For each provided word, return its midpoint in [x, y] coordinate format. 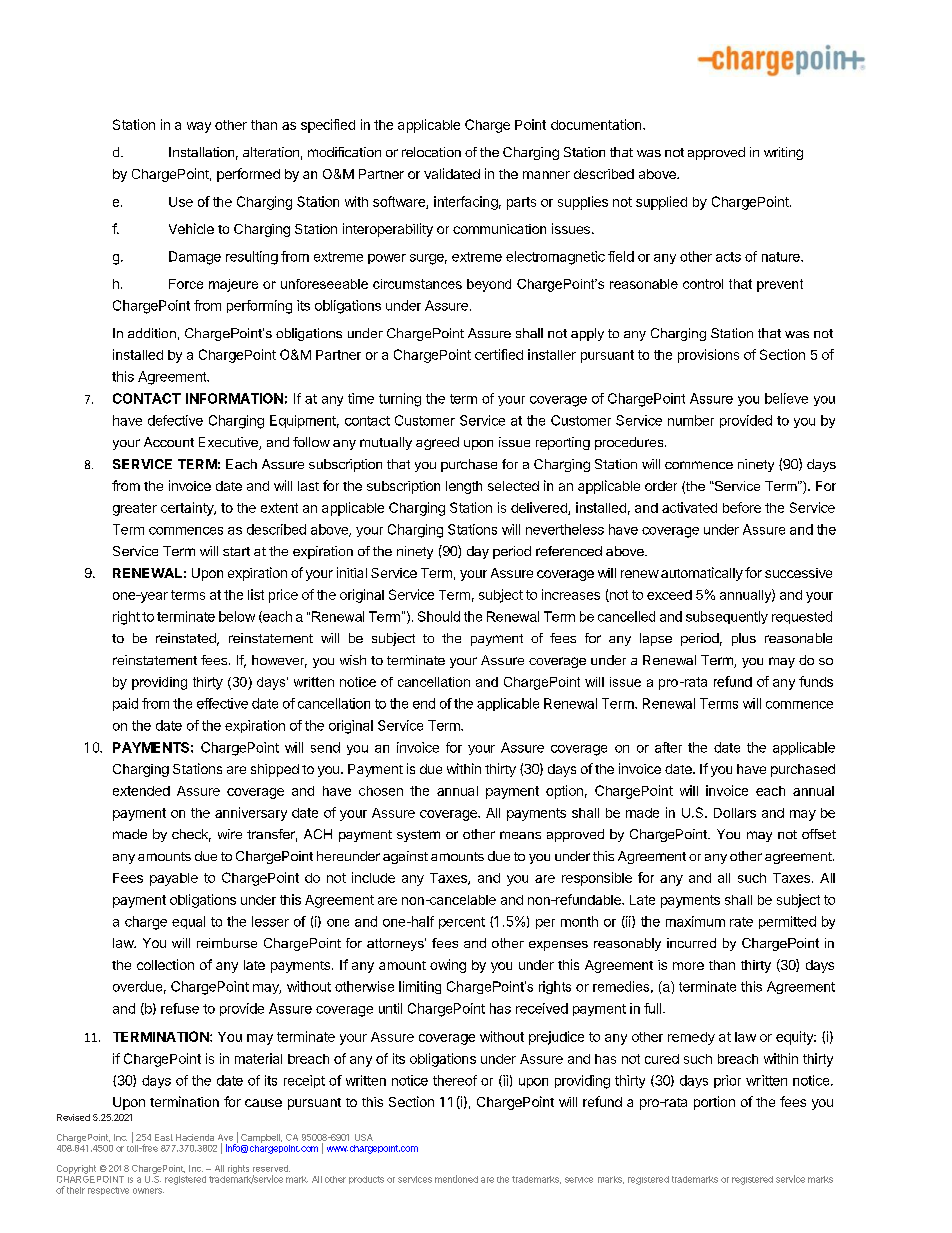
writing [783, 153]
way [199, 127]
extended [141, 791]
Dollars [735, 813]
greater [135, 509]
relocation [431, 152]
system [418, 836]
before [742, 507]
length [464, 487]
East [164, 1137]
